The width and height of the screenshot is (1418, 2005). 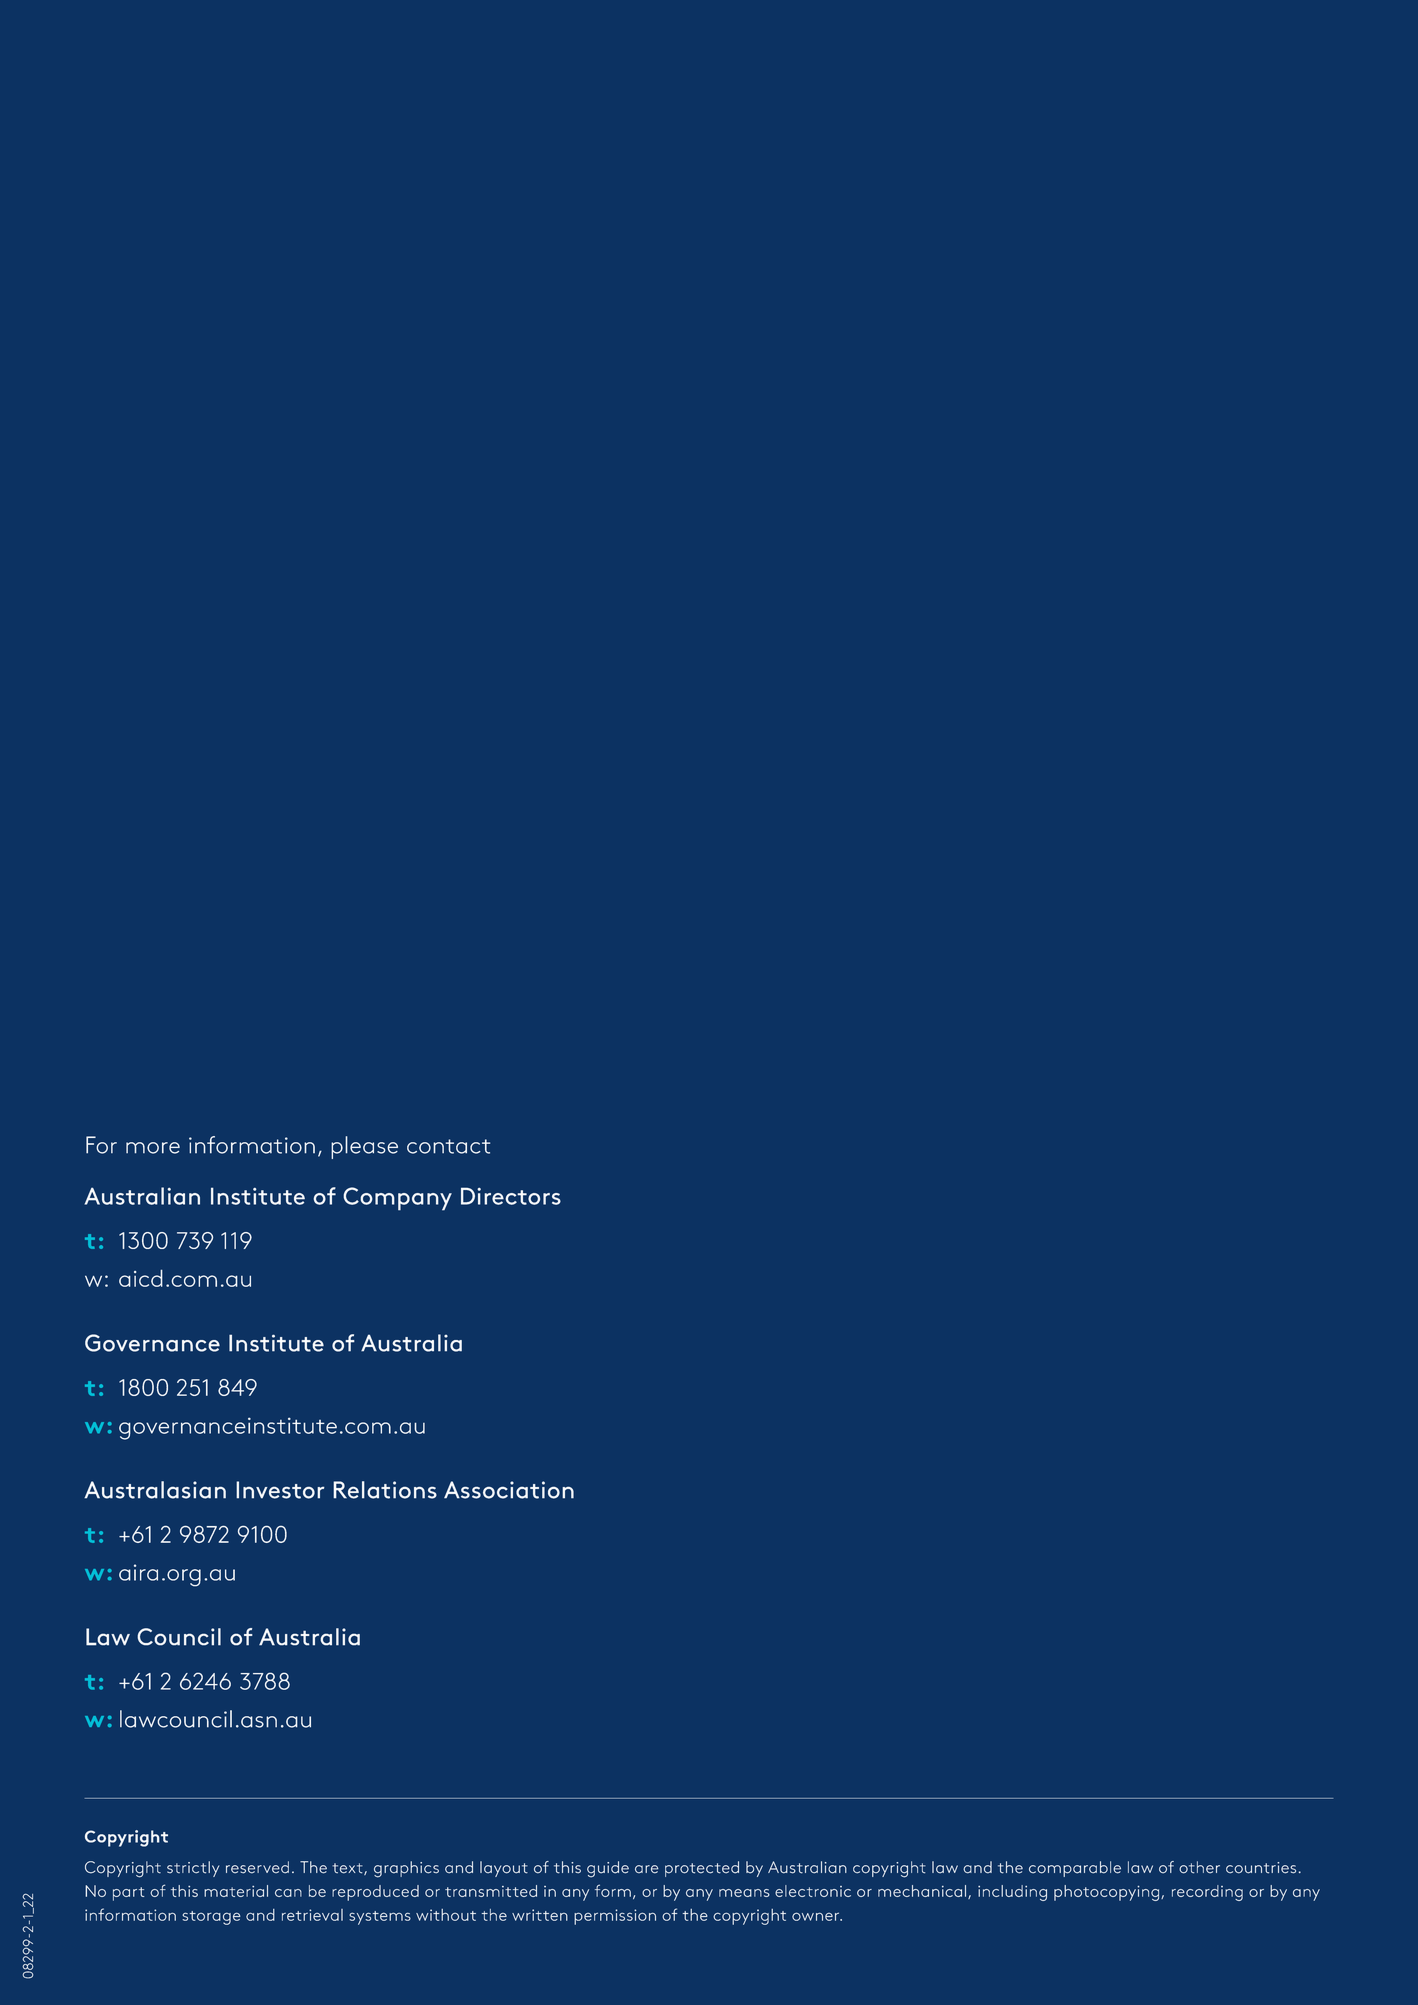 What do you see at coordinates (288, 1893) in the screenshot?
I see `can` at bounding box center [288, 1893].
